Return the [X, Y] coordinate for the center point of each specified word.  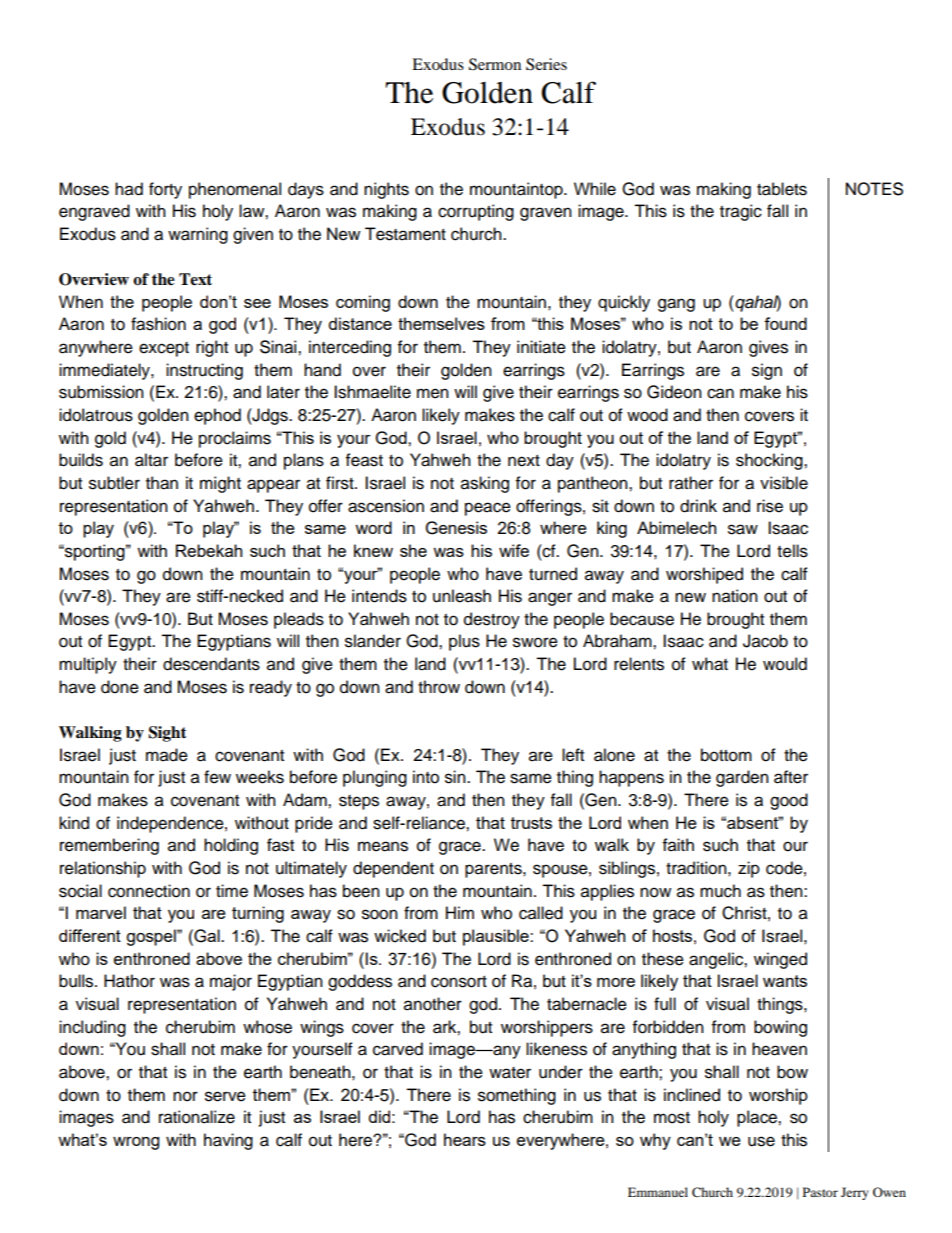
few [217, 777]
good [789, 801]
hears [465, 1139]
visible [784, 483]
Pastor [820, 1192]
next [524, 461]
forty [165, 190]
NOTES [874, 189]
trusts [531, 823]
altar [151, 460]
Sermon [495, 64]
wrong [136, 1143]
